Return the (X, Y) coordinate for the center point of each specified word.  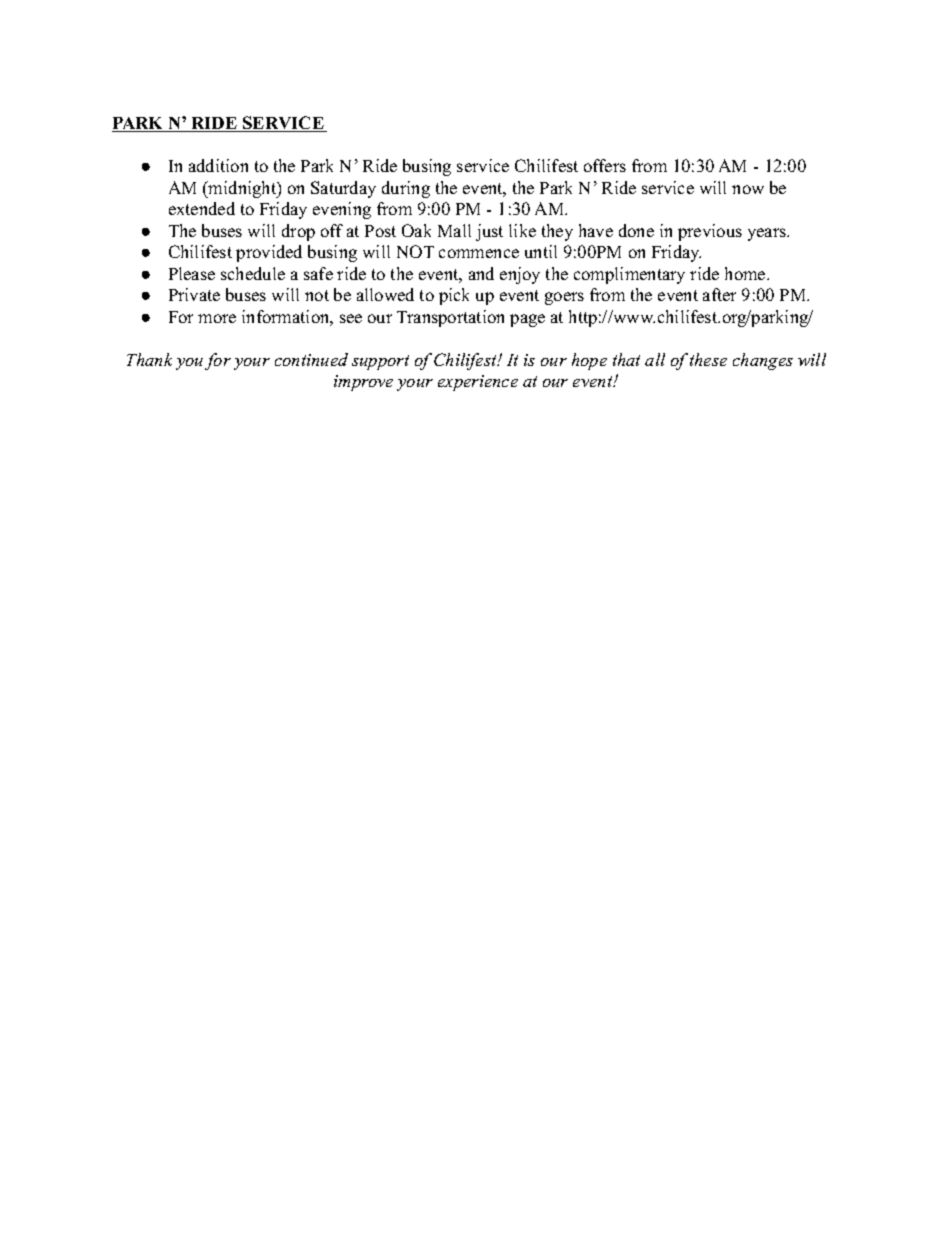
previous (710, 232)
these (708, 359)
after (719, 294)
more (217, 318)
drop (298, 232)
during (406, 189)
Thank (149, 359)
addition (218, 165)
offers (605, 165)
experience (478, 383)
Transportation (450, 318)
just (489, 232)
